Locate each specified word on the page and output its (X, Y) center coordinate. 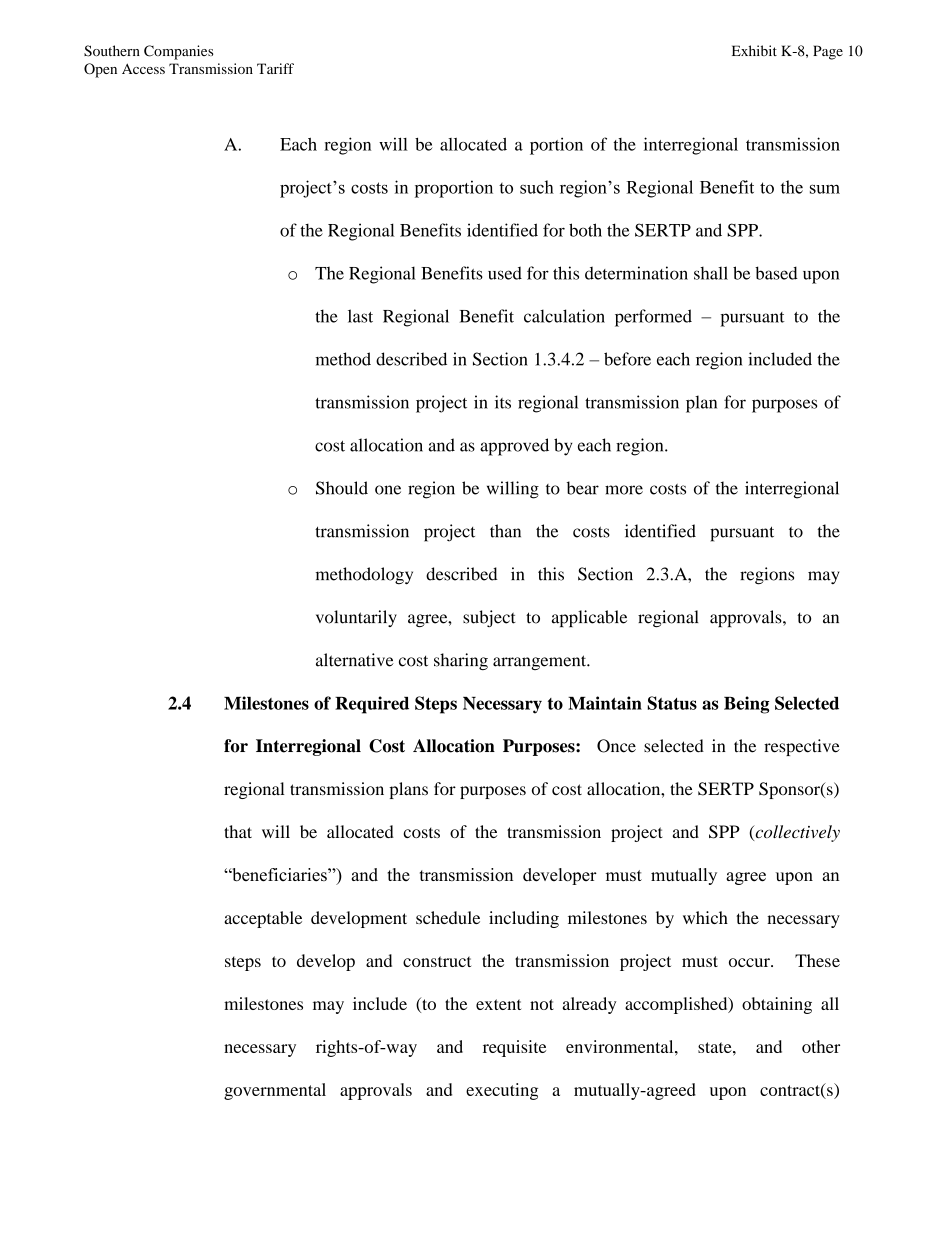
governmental (275, 1091)
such (537, 187)
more (624, 490)
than (505, 531)
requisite (514, 1048)
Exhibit (754, 50)
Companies (178, 52)
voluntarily (356, 618)
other (821, 1046)
